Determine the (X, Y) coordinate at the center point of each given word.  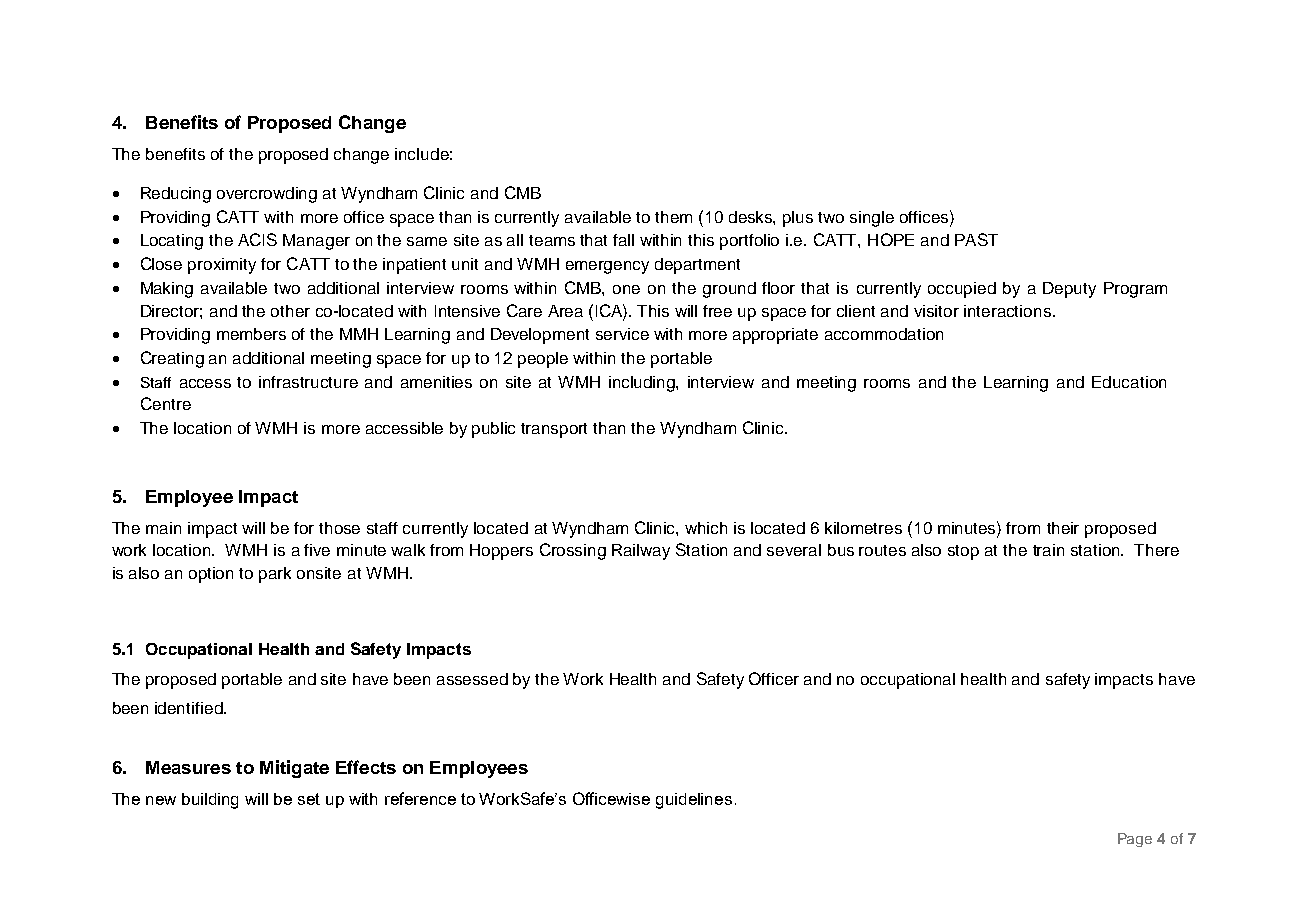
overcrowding (267, 195)
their (1063, 528)
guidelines (694, 801)
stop (963, 552)
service (622, 334)
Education (1129, 382)
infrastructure (308, 382)
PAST (976, 239)
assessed (472, 679)
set (309, 799)
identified (190, 708)
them (673, 217)
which (706, 528)
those (339, 528)
